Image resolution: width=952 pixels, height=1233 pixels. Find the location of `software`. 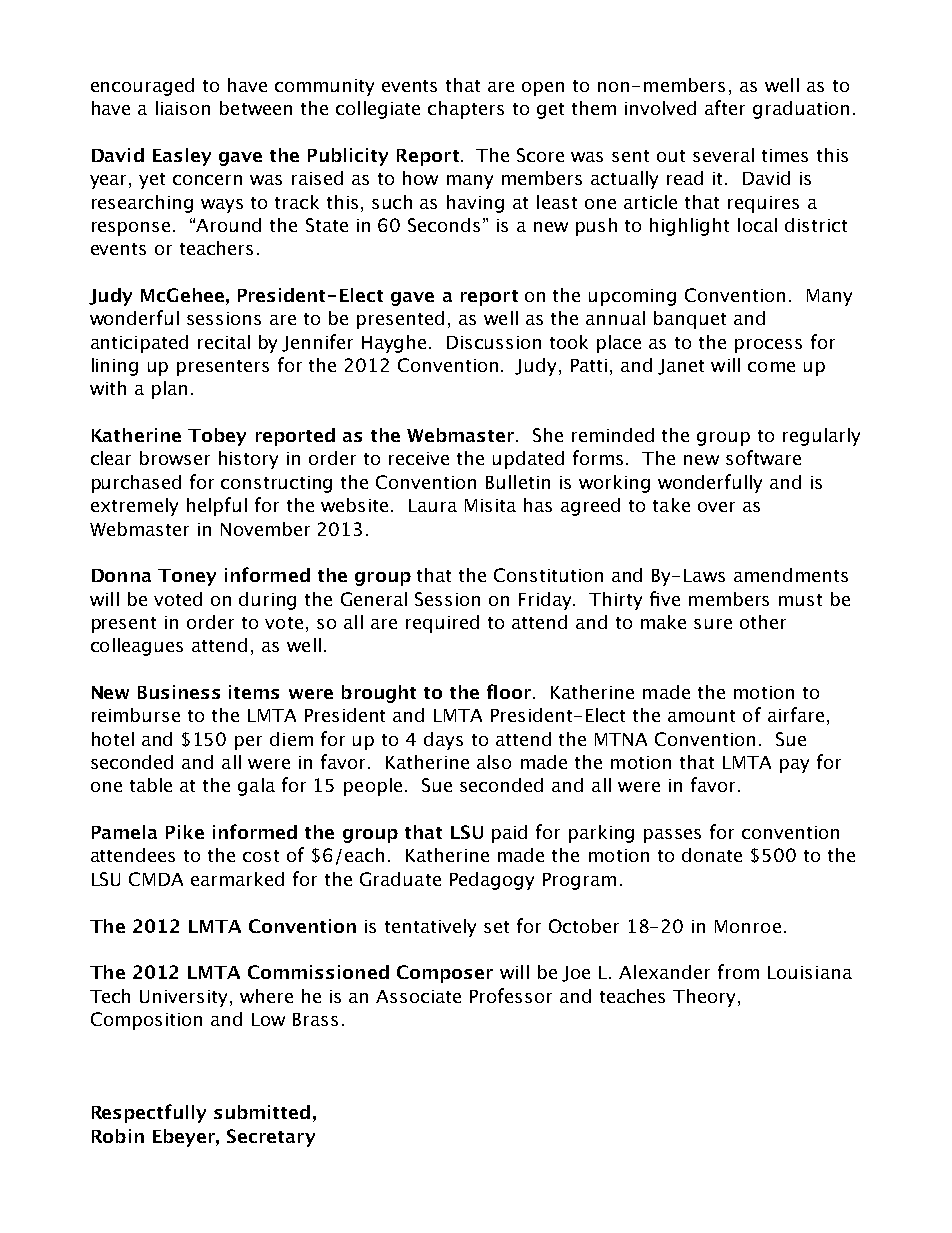

software is located at coordinates (763, 457).
